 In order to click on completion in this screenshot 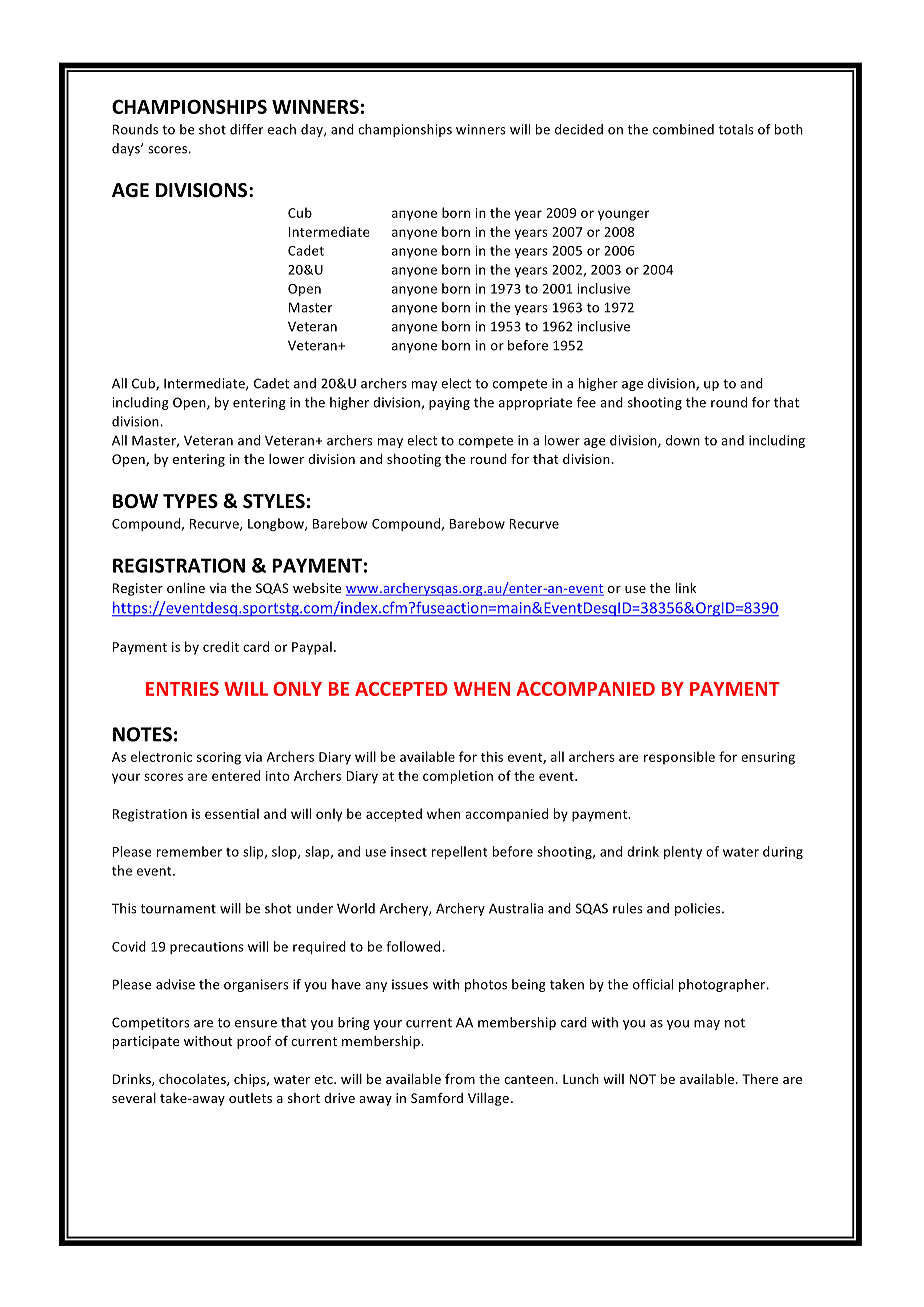, I will do `click(458, 777)`.
